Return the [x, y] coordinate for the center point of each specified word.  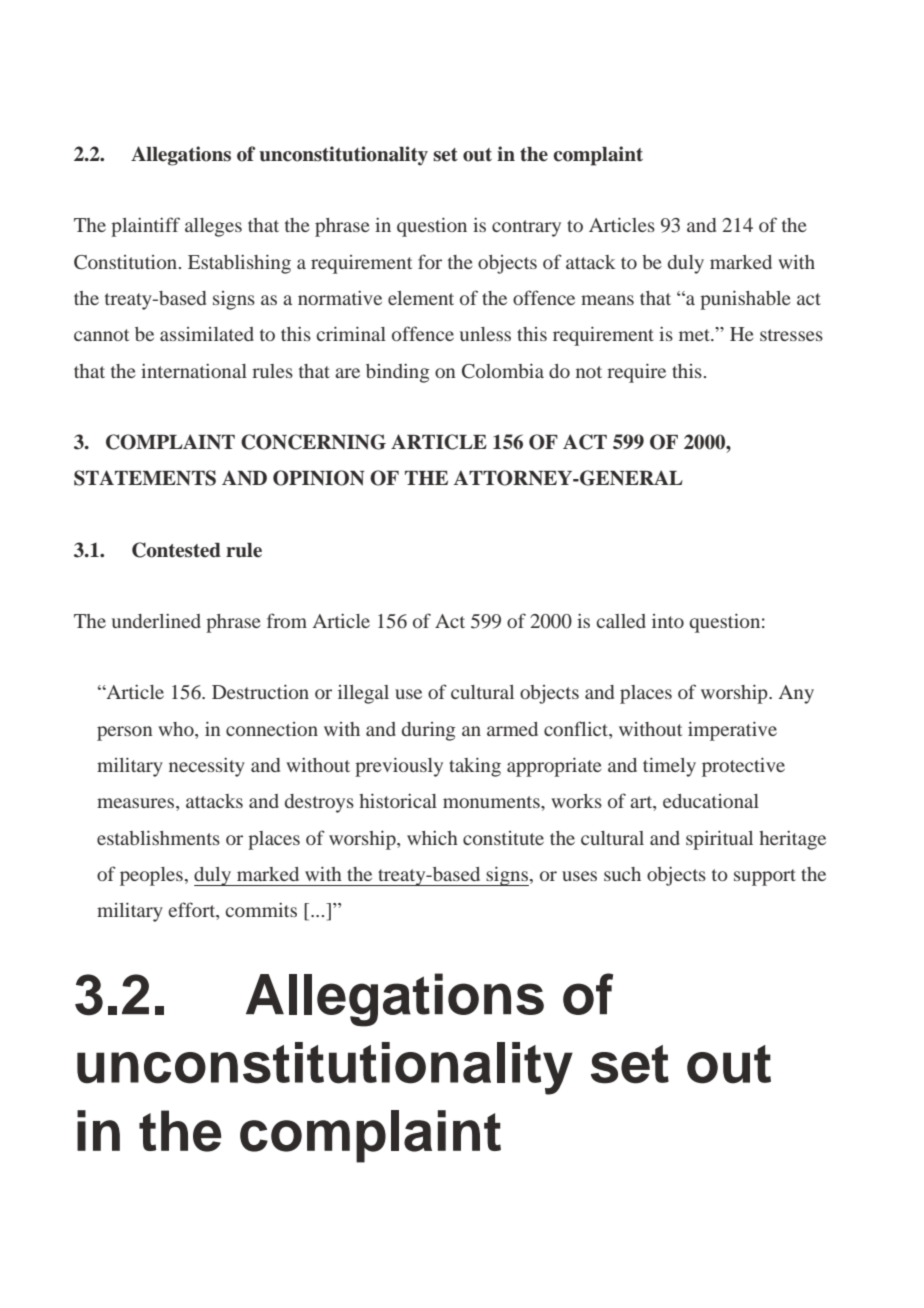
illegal [363, 694]
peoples [151, 876]
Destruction [260, 691]
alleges [213, 227]
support [765, 877]
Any [796, 694]
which [432, 838]
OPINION [319, 478]
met [695, 335]
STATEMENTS [145, 478]
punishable [745, 300]
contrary [526, 228]
